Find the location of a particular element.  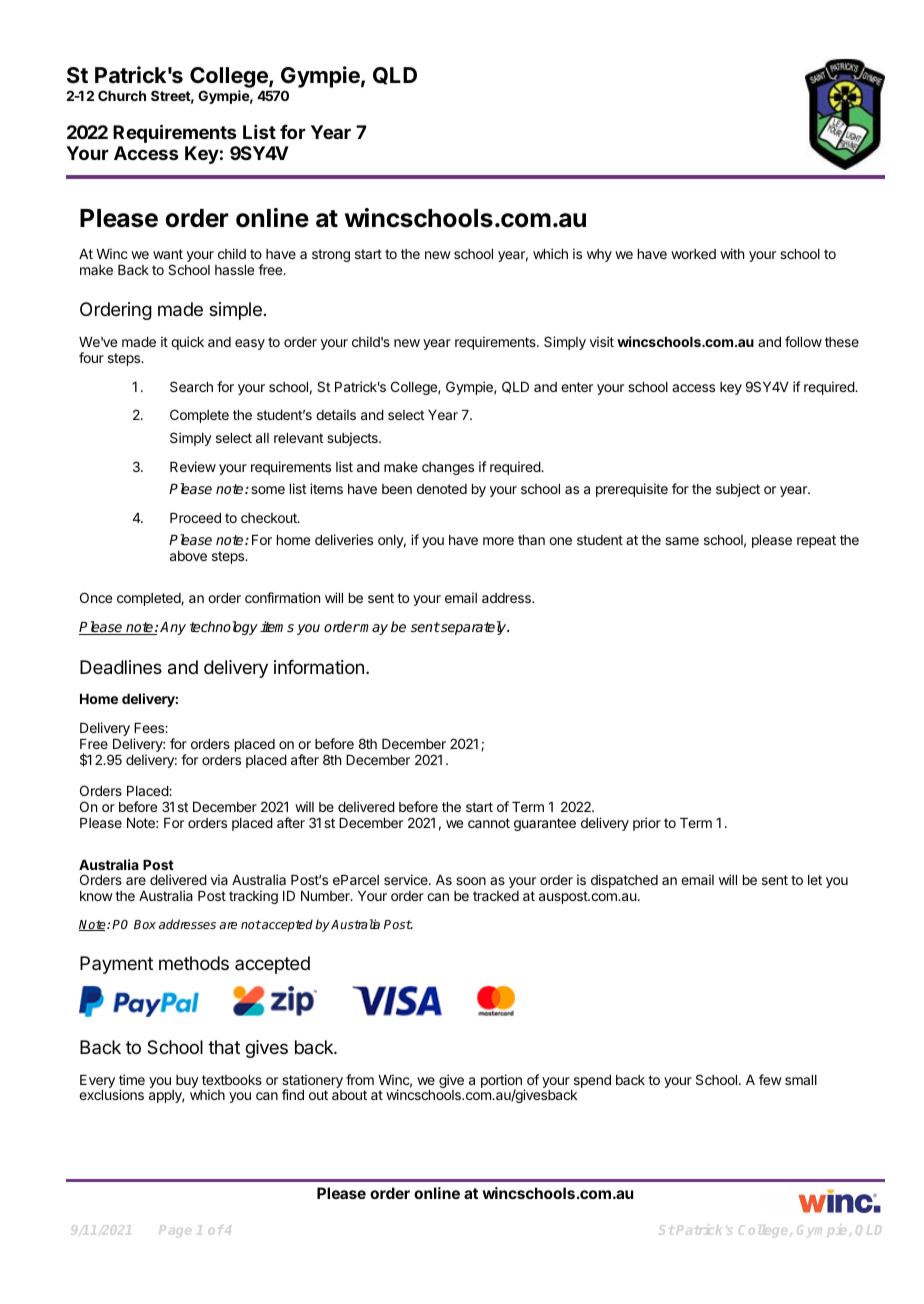

Deadlines is located at coordinates (121, 667).
